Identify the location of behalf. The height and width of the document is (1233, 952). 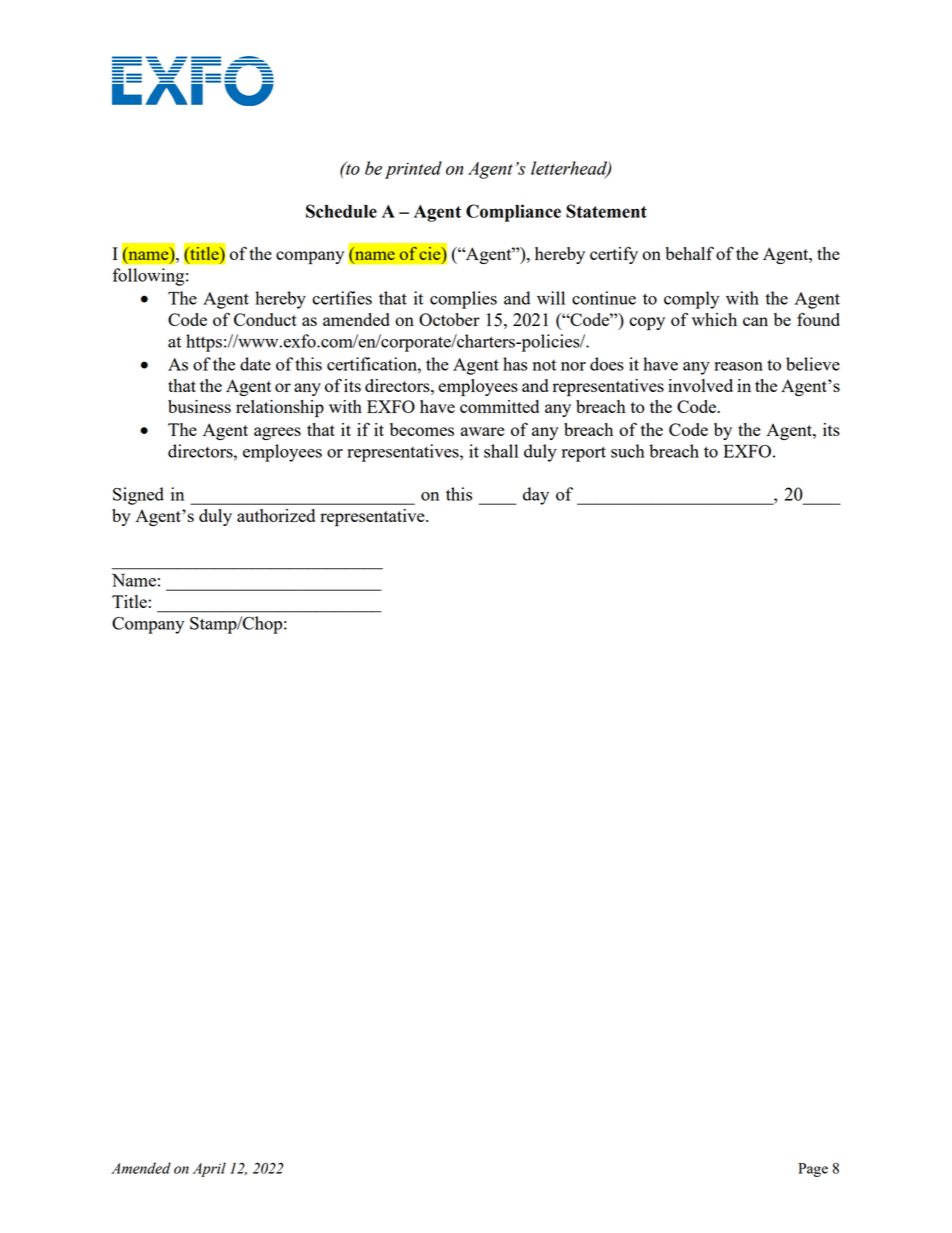
(689, 253).
